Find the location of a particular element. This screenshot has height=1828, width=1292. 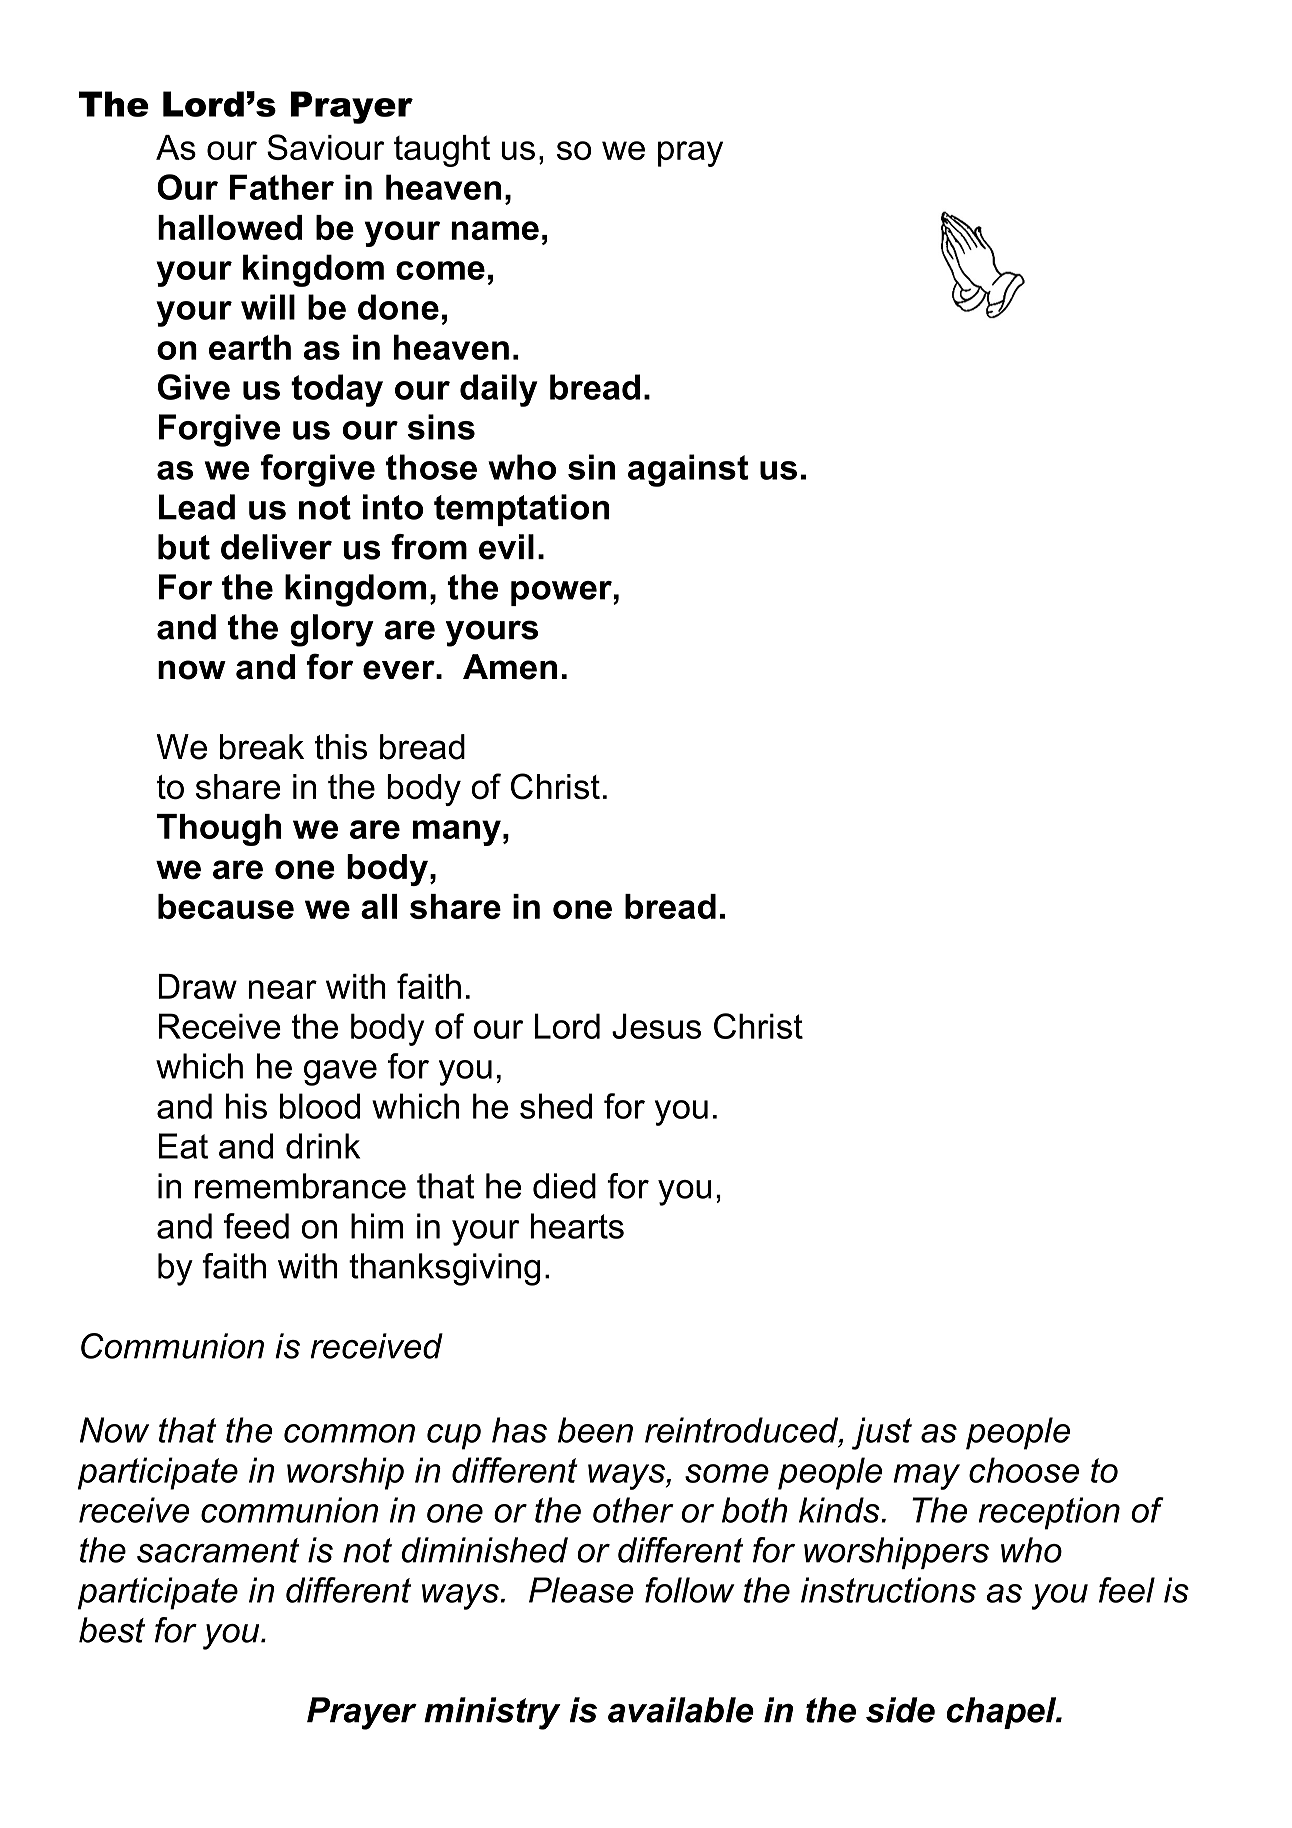

Jesus is located at coordinates (656, 1026).
